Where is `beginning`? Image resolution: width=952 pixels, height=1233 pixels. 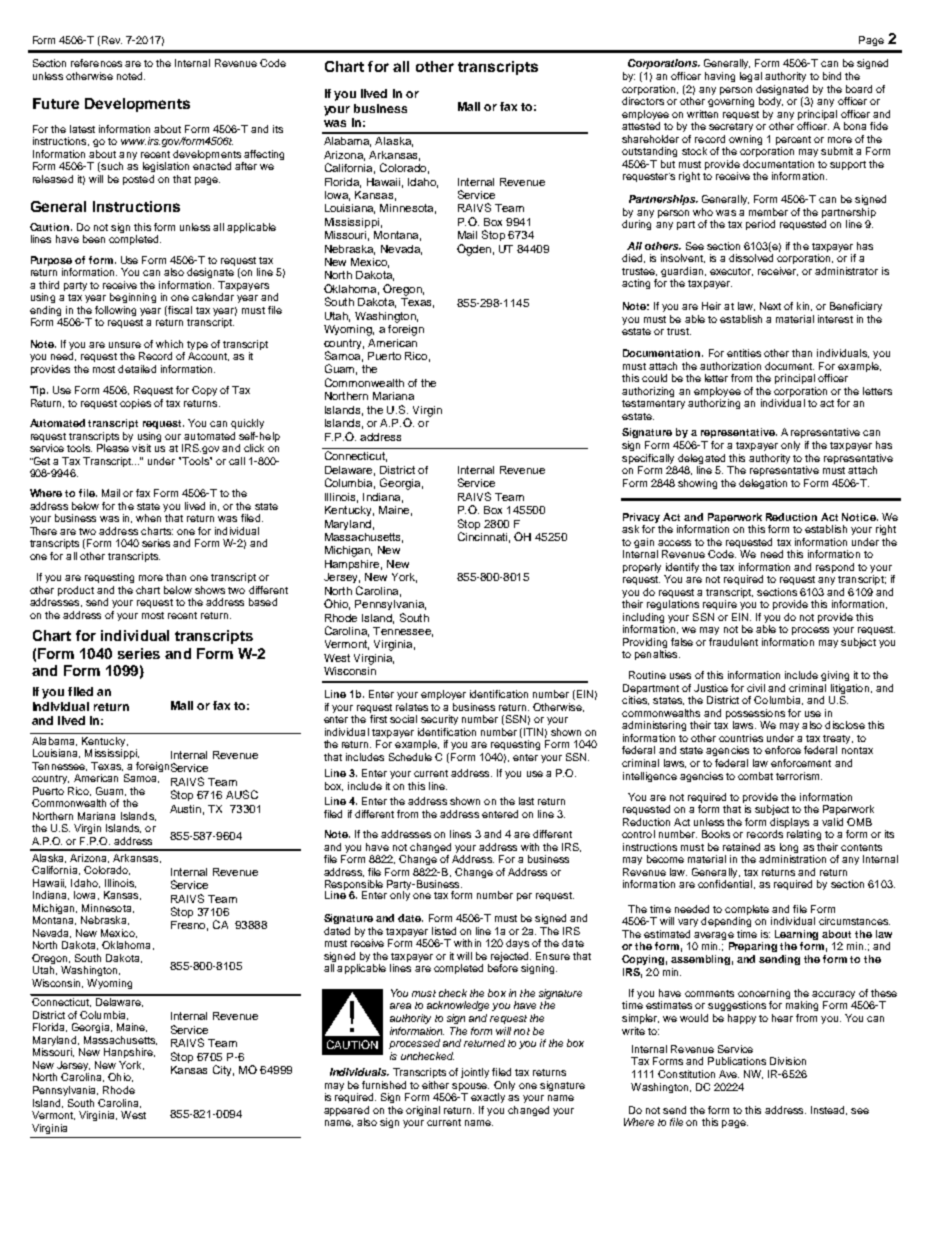 beginning is located at coordinates (133, 298).
